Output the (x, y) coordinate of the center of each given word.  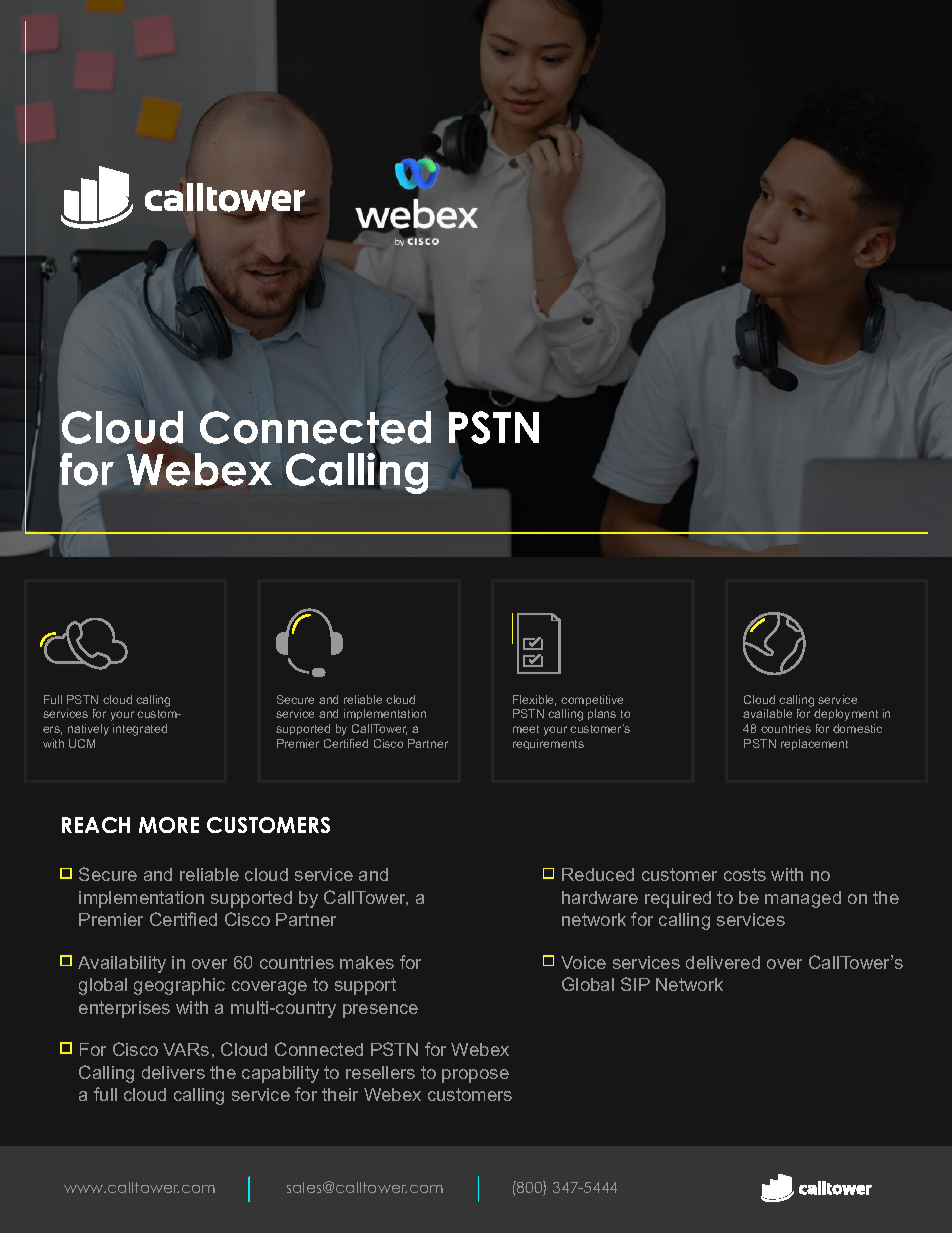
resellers (380, 1072)
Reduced (598, 874)
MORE (169, 825)
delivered (723, 962)
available (767, 713)
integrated (140, 730)
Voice (583, 962)
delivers (173, 1072)
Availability (122, 964)
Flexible (534, 700)
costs (745, 874)
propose (475, 1076)
